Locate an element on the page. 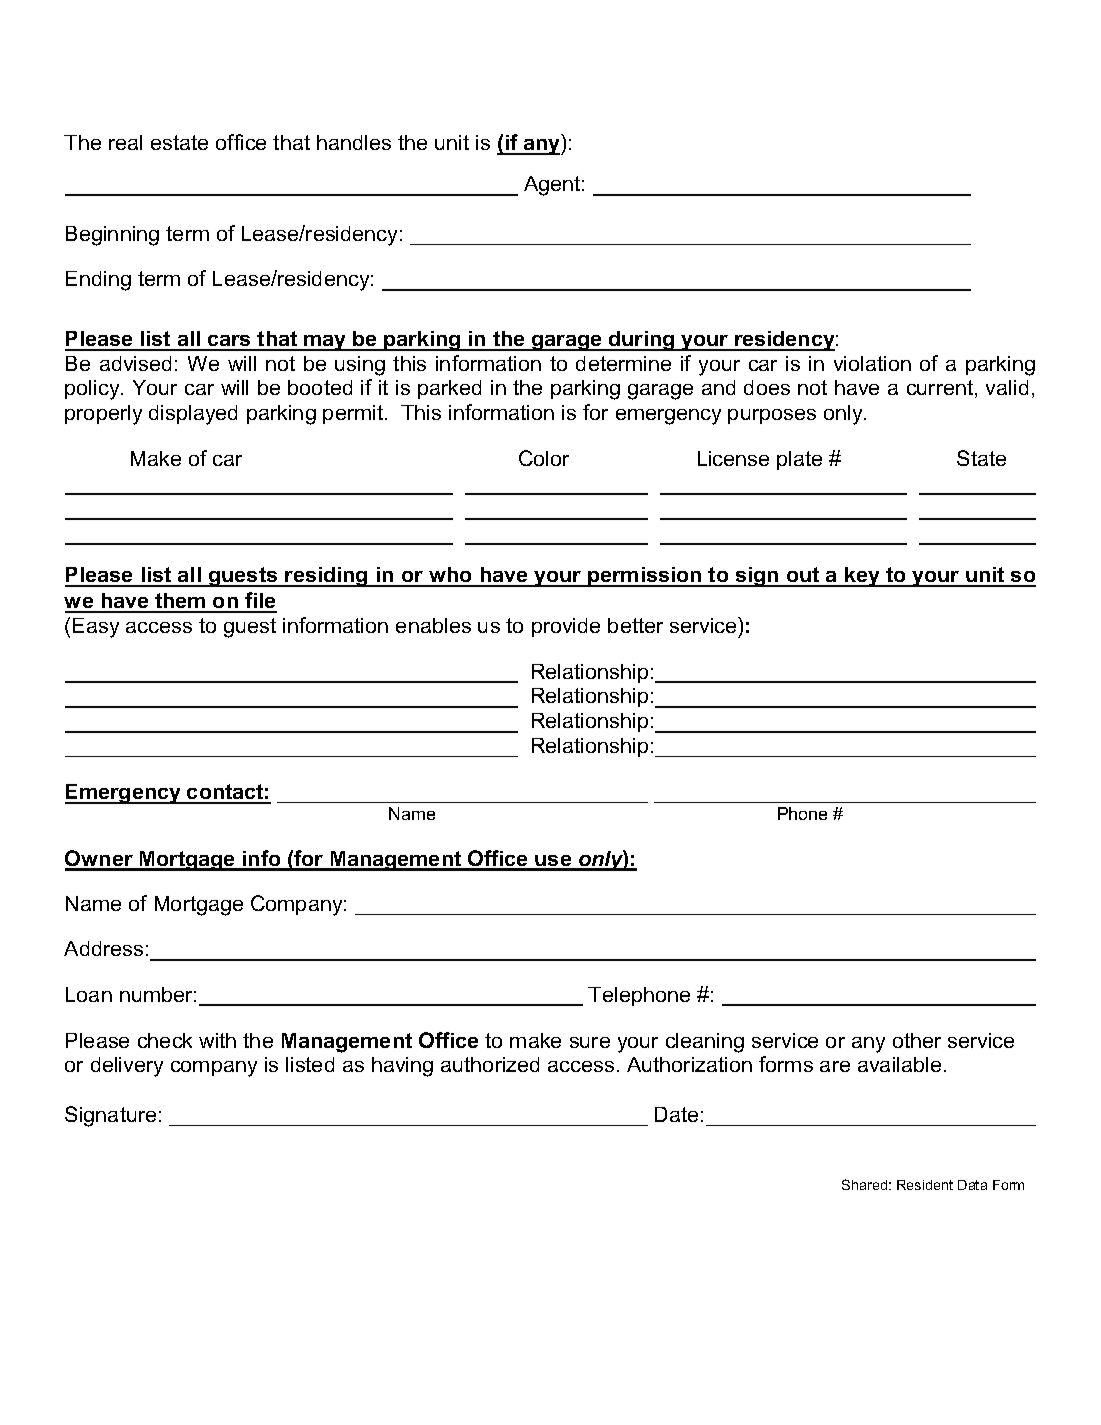 The height and width of the page is (1425, 1101). displayed is located at coordinates (193, 415).
